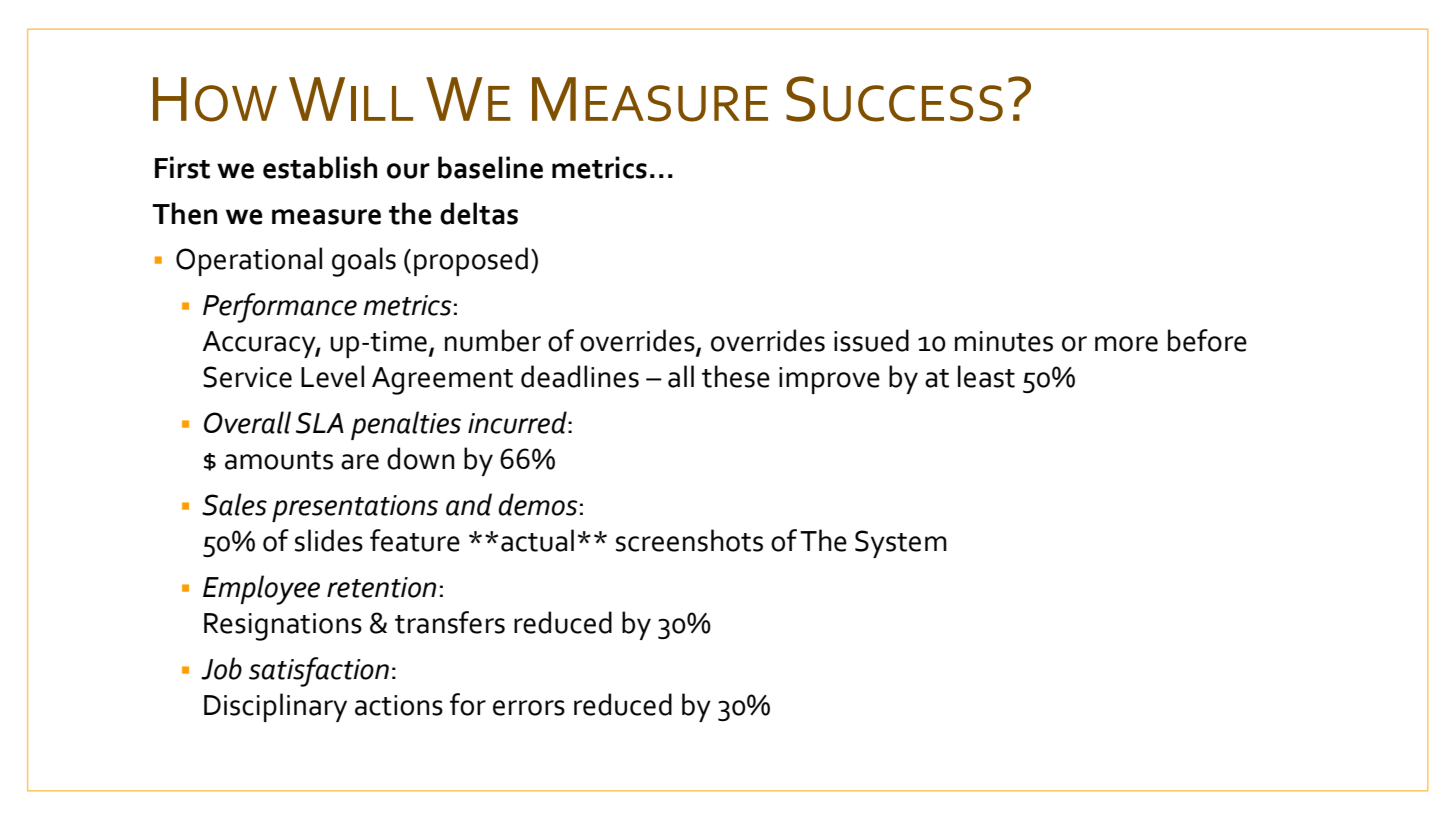 This screenshot has width=1456, height=819. What do you see at coordinates (1126, 344) in the screenshot?
I see `more` at bounding box center [1126, 344].
